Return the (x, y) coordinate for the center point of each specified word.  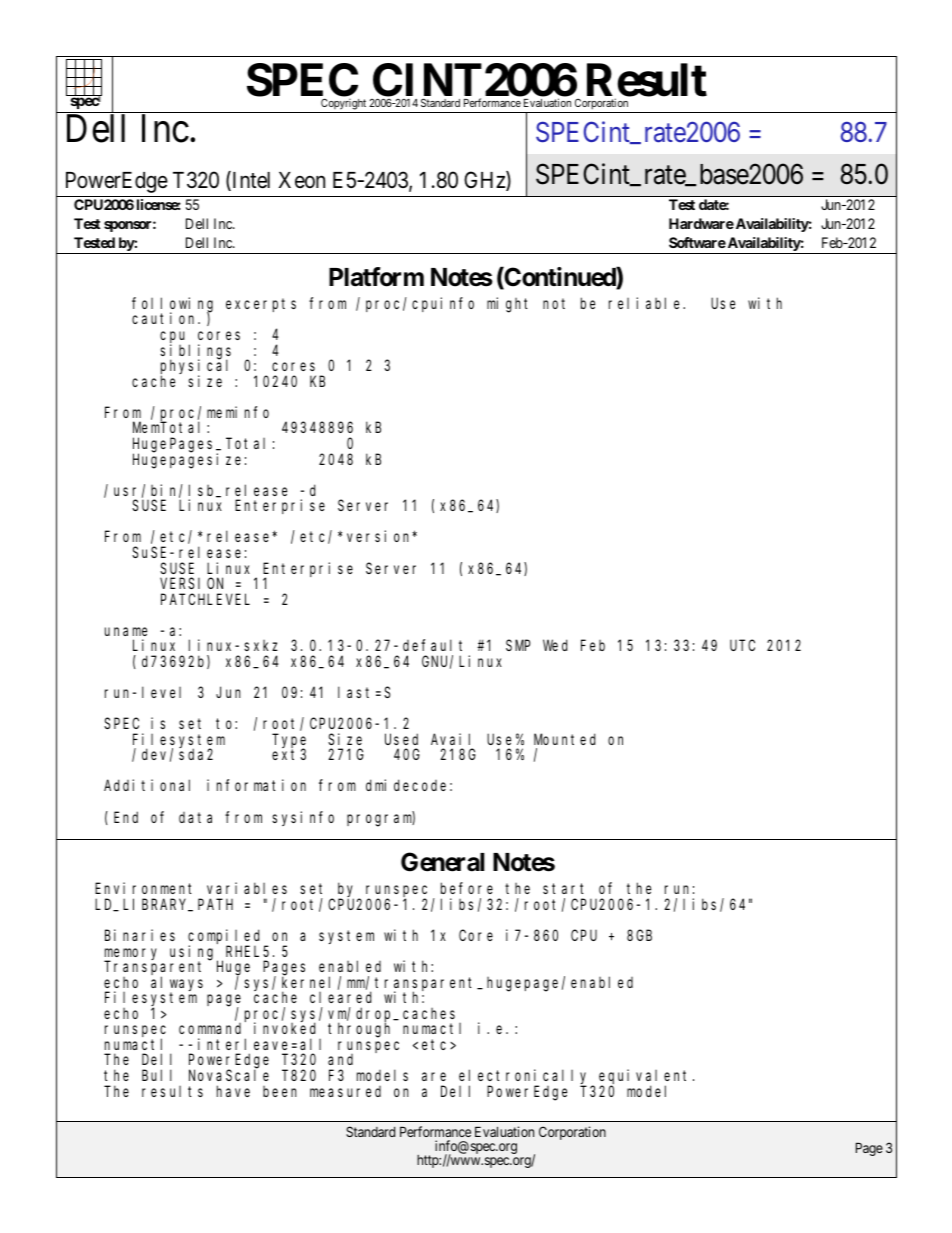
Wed (555, 645)
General (443, 862)
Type (289, 742)
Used (401, 739)
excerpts (261, 305)
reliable (646, 303)
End (126, 817)
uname (126, 631)
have (233, 1091)
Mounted (565, 739)
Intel (250, 181)
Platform (376, 277)
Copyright (343, 105)
